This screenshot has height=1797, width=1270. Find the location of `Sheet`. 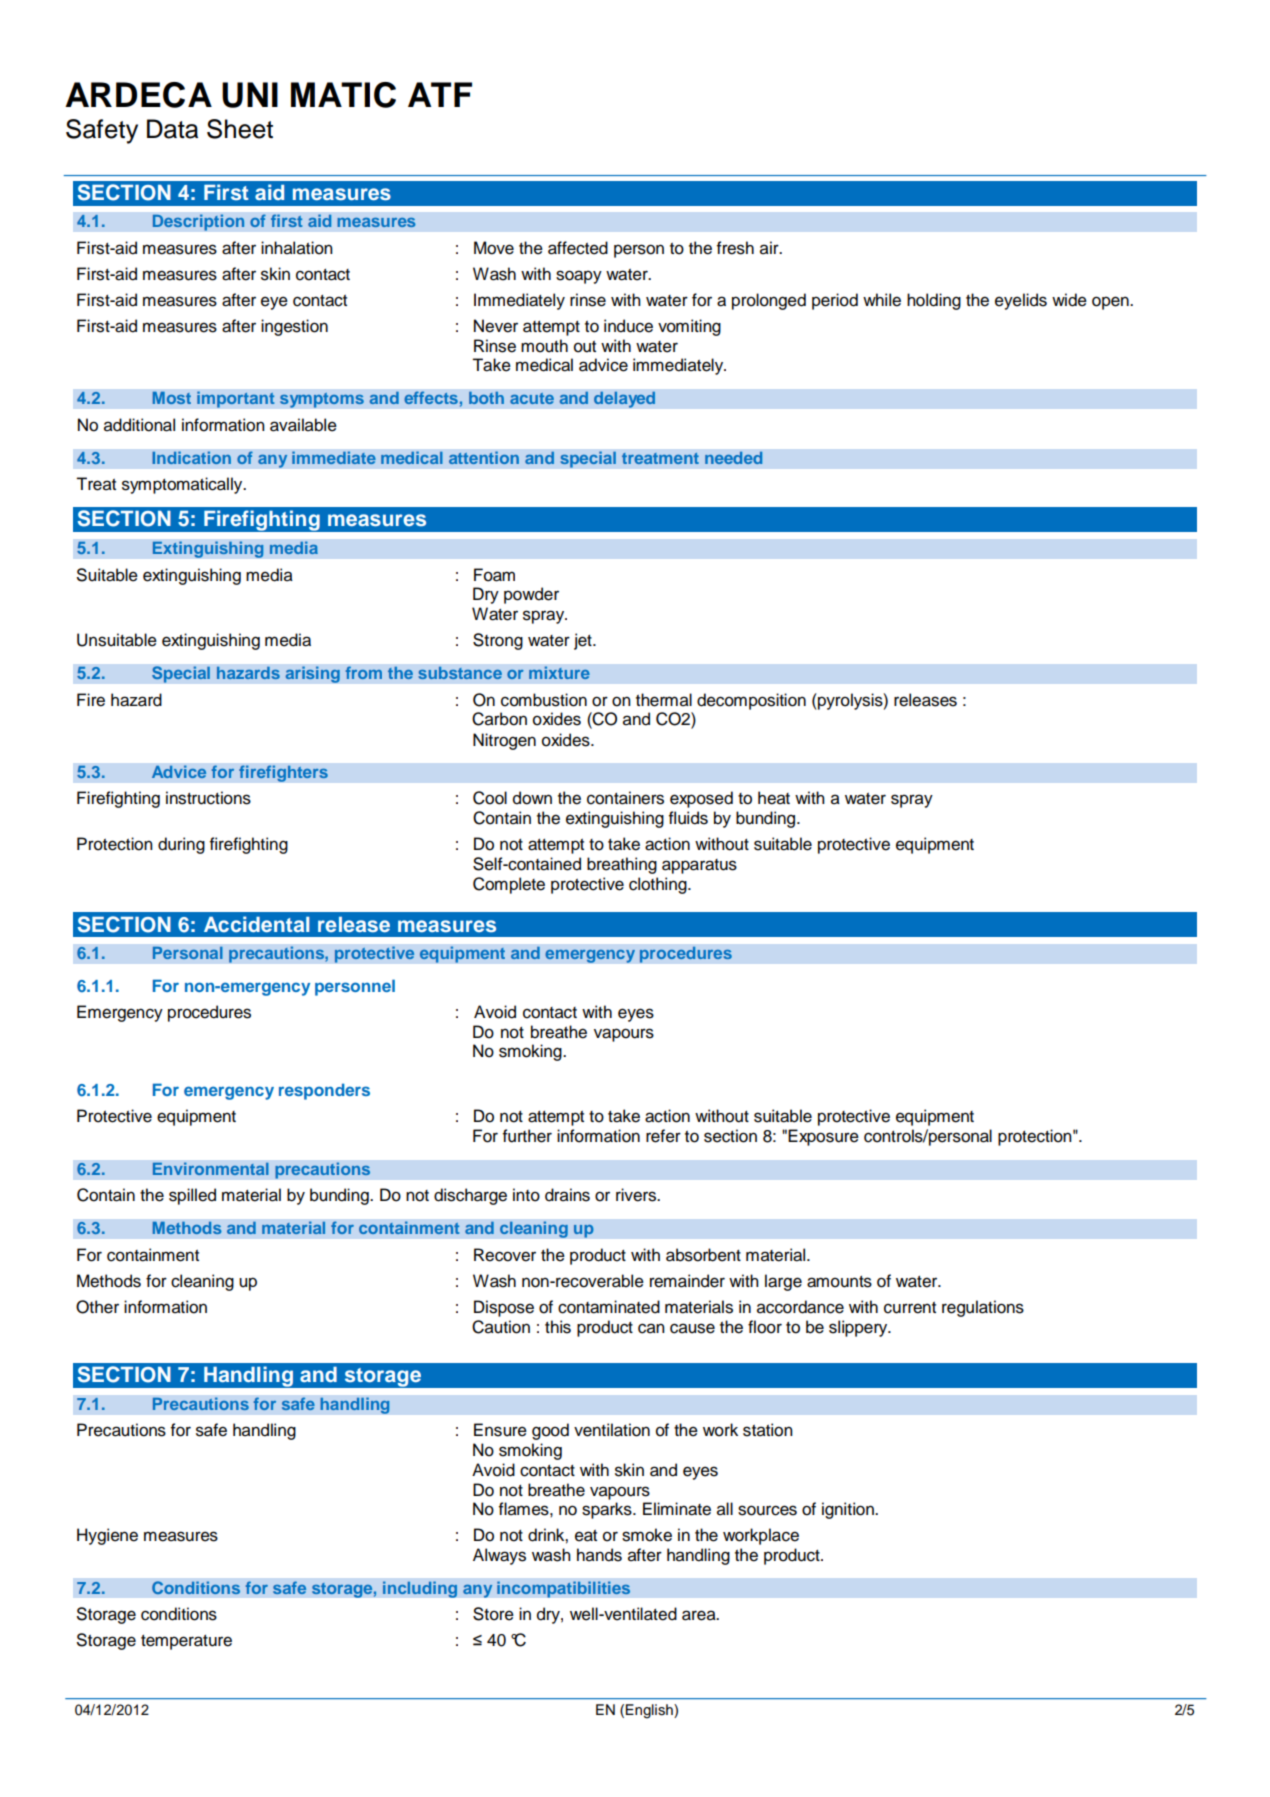

Sheet is located at coordinates (240, 129).
